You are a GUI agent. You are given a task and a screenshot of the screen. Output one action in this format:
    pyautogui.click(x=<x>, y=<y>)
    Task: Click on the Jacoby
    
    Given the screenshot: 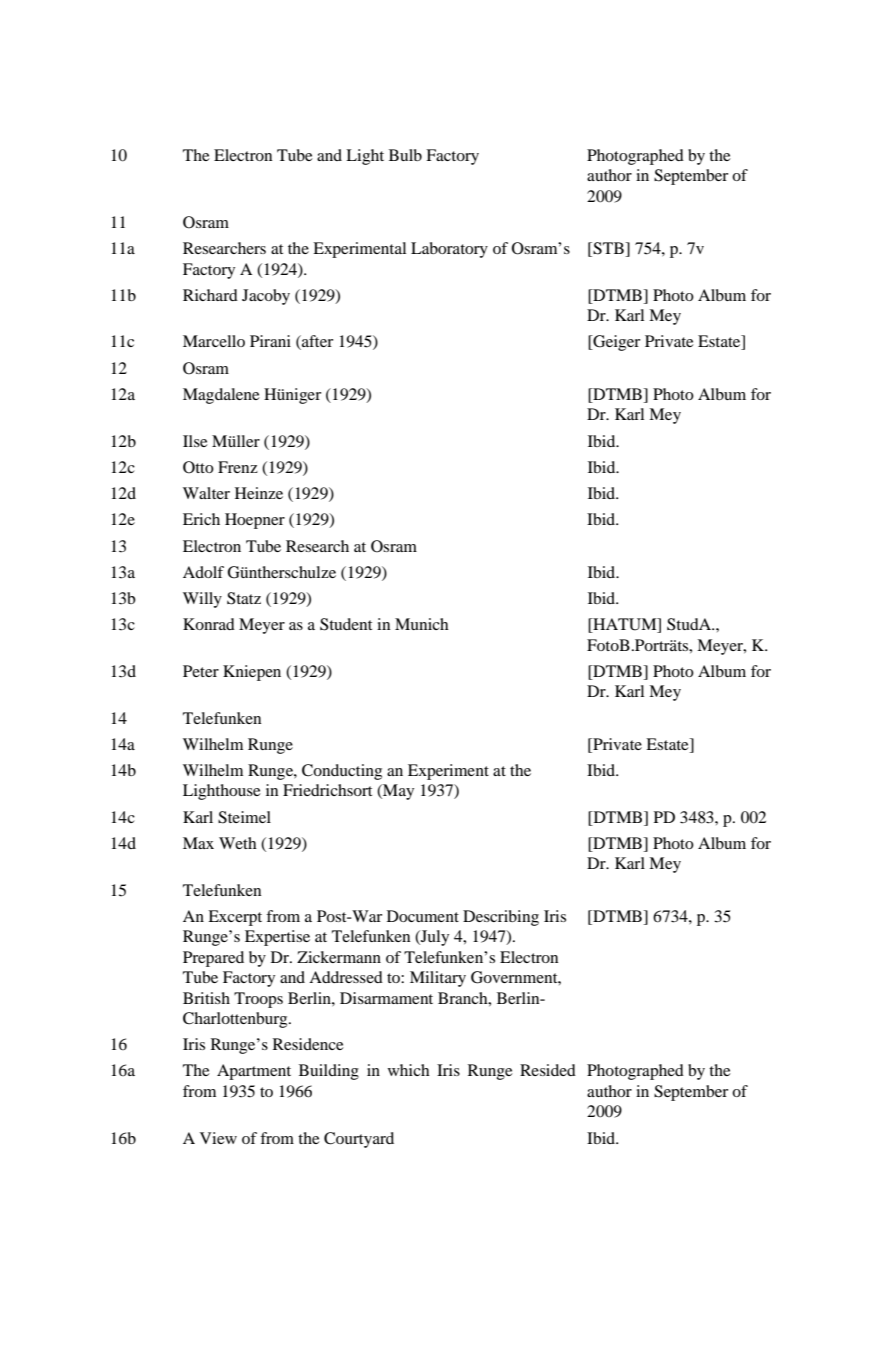 What is the action you would take?
    pyautogui.click(x=266, y=297)
